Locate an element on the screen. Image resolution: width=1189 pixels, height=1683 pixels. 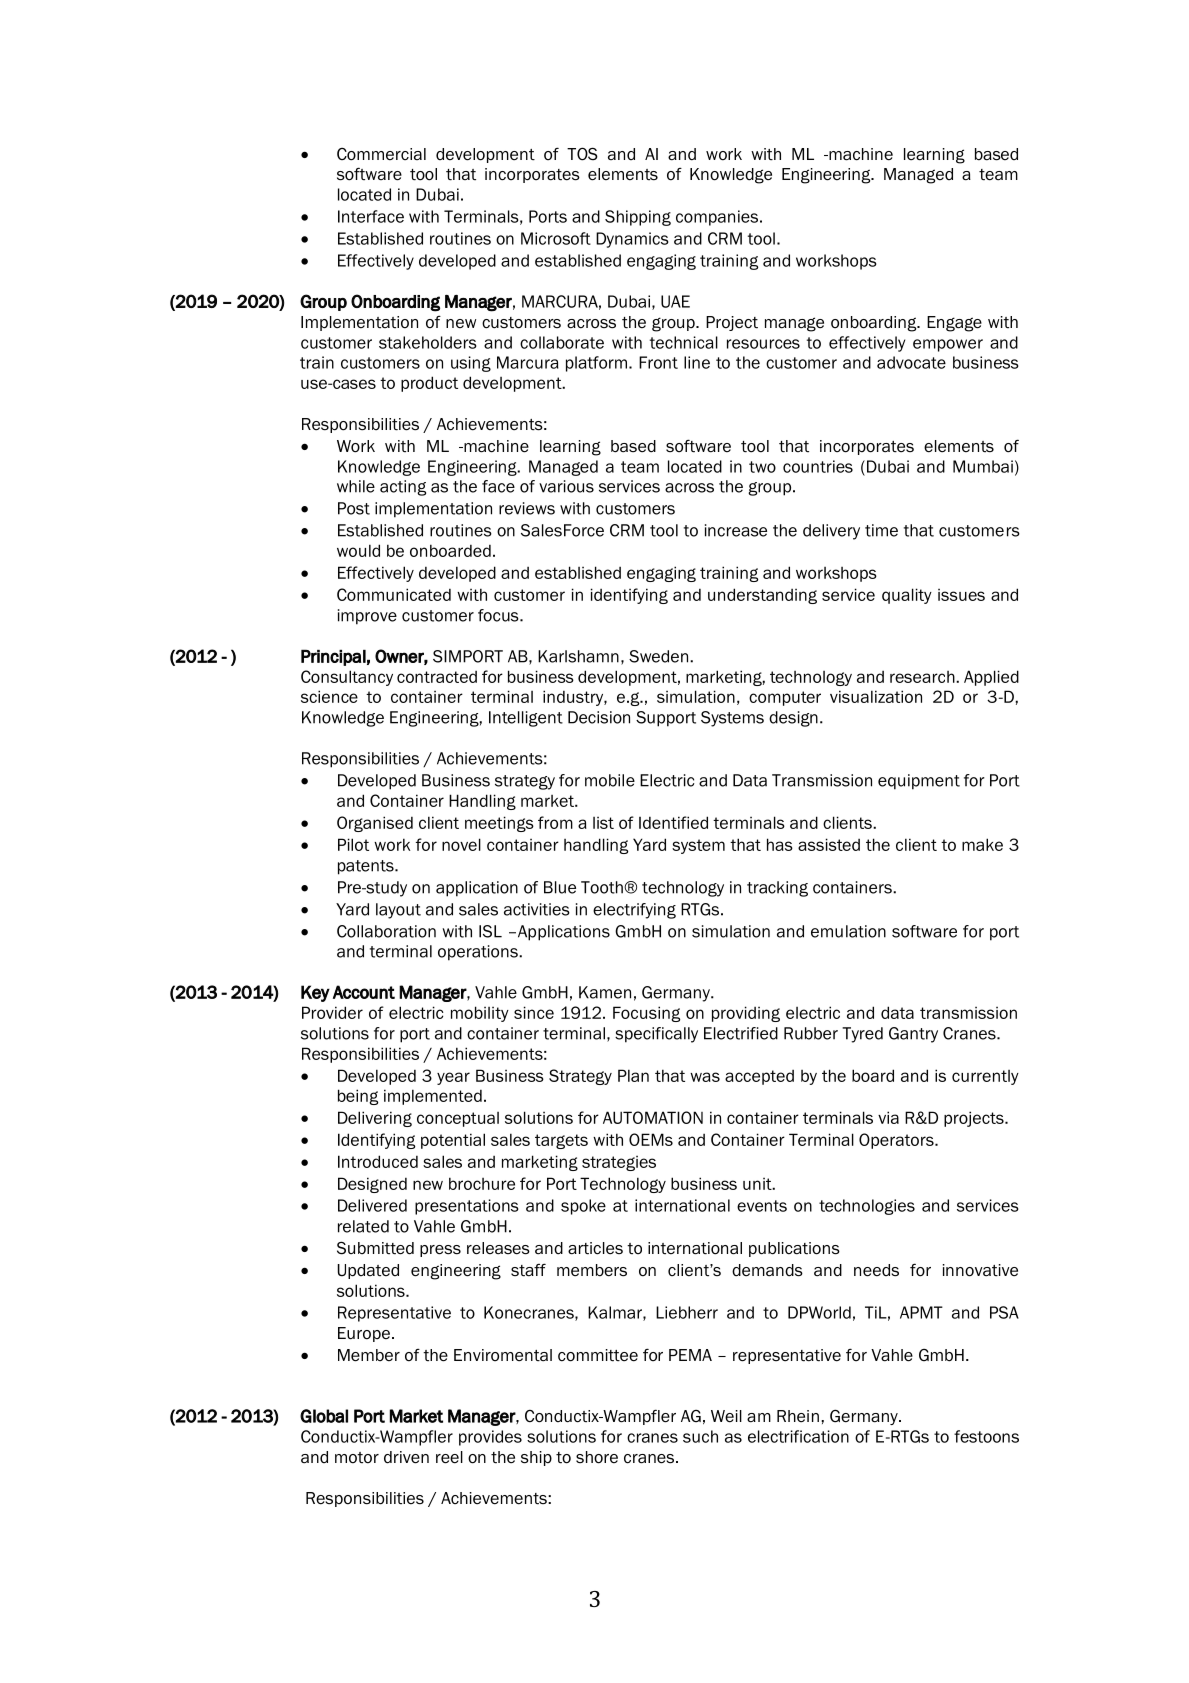
time is located at coordinates (881, 530).
